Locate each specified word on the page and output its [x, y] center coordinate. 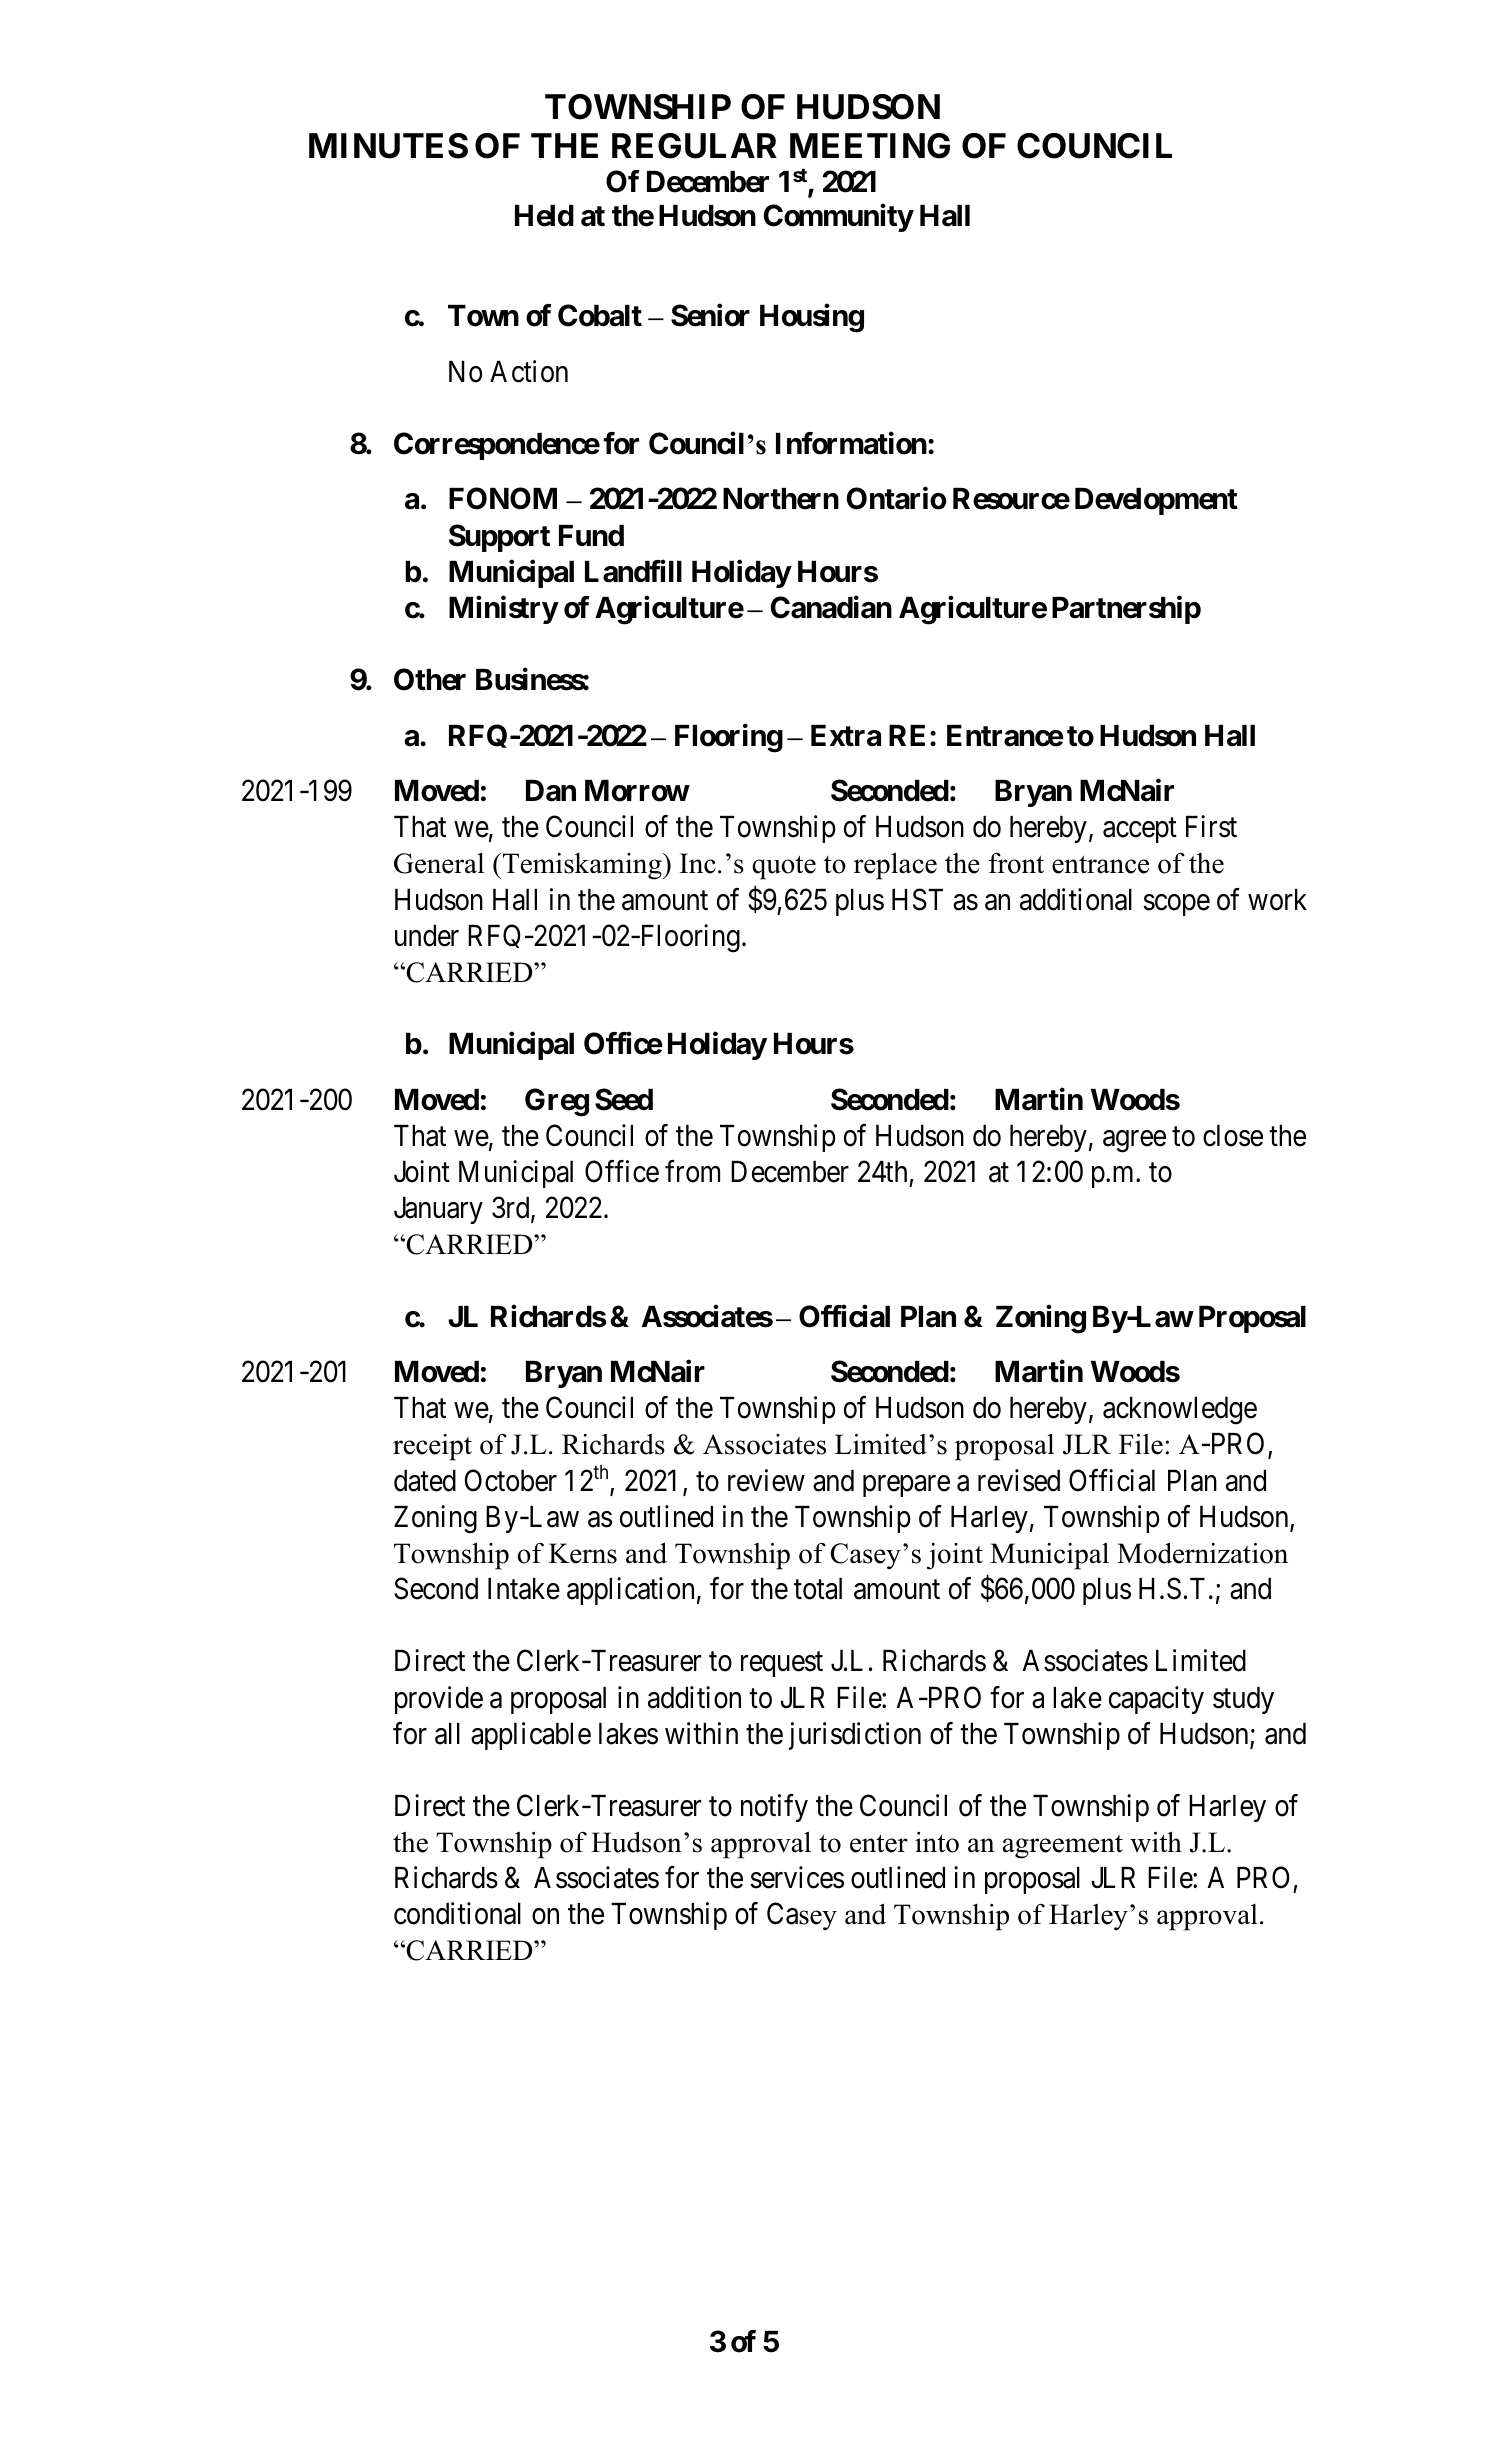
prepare [906, 1486]
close [1233, 1136]
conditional [457, 1913]
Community [838, 217]
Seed [624, 1099]
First [1211, 827]
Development [1156, 501]
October [511, 1480]
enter [879, 1844]
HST [917, 899]
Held [544, 216]
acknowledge [1180, 1411]
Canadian [831, 607]
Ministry [503, 610]
